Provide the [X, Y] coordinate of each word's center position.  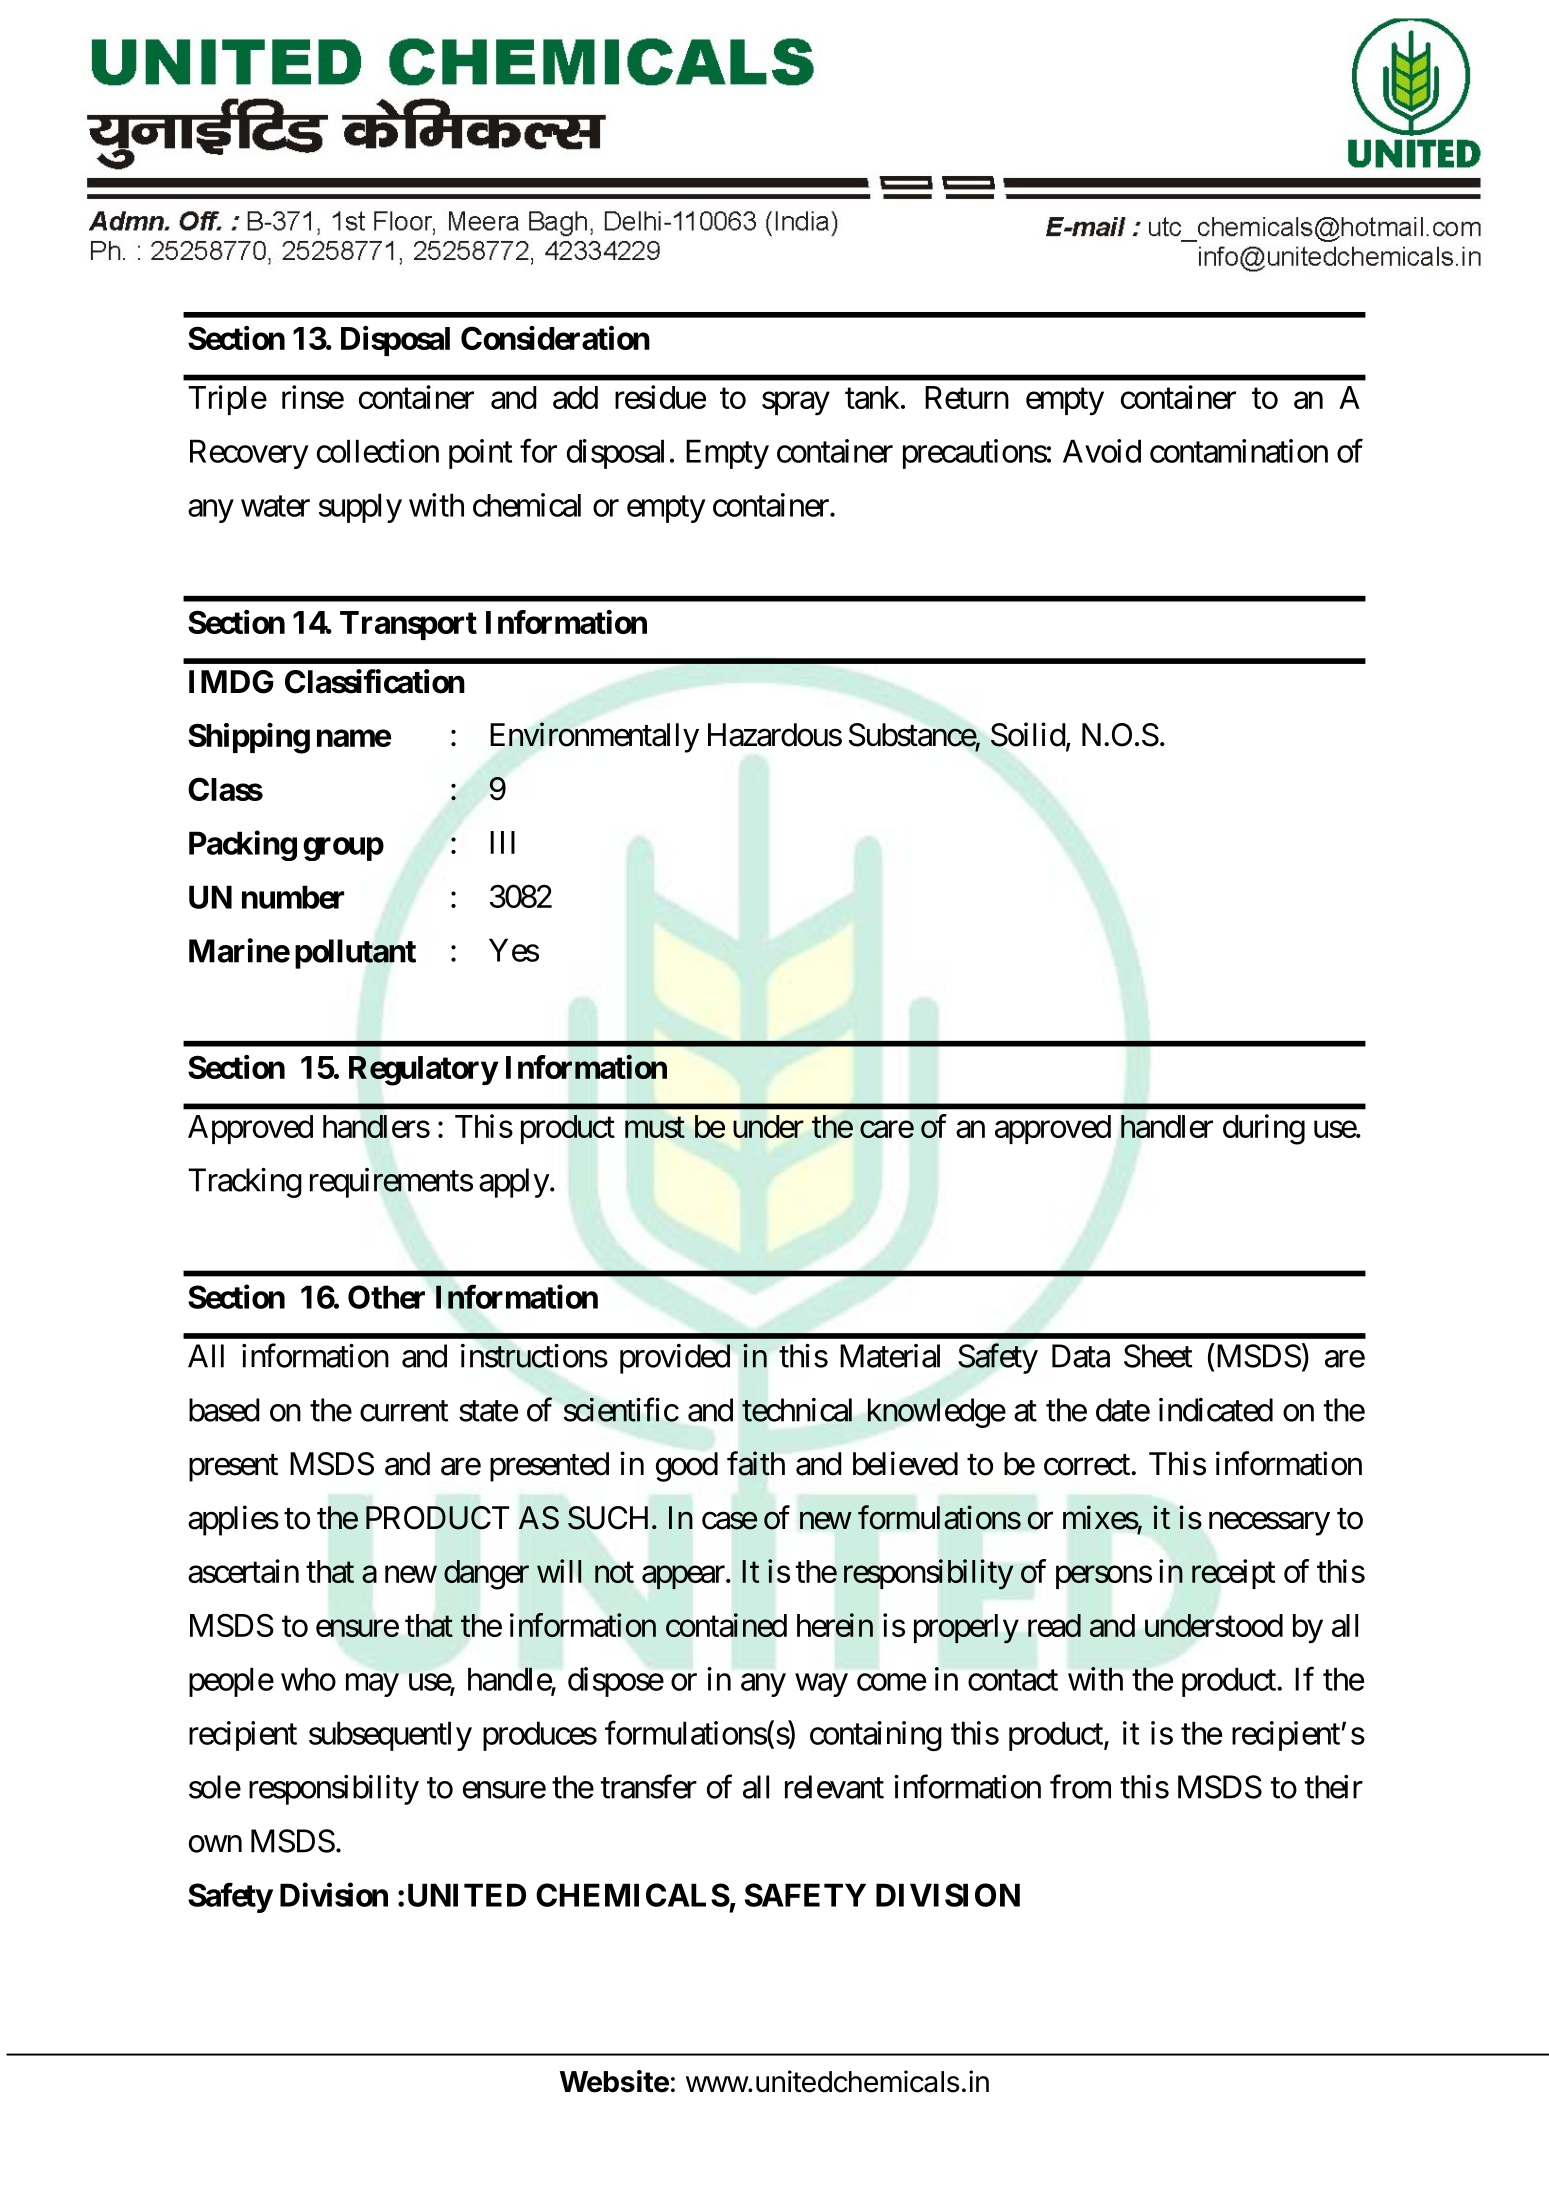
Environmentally [594, 737]
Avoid [1102, 451]
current [404, 1411]
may [372, 1685]
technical [797, 1410]
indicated [1216, 1410]
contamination [1239, 451]
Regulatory [423, 1071]
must [655, 1127]
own [215, 1844]
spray [796, 404]
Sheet [1158, 1356]
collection [378, 451]
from [1080, 1786]
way [821, 1685]
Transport [408, 625]
